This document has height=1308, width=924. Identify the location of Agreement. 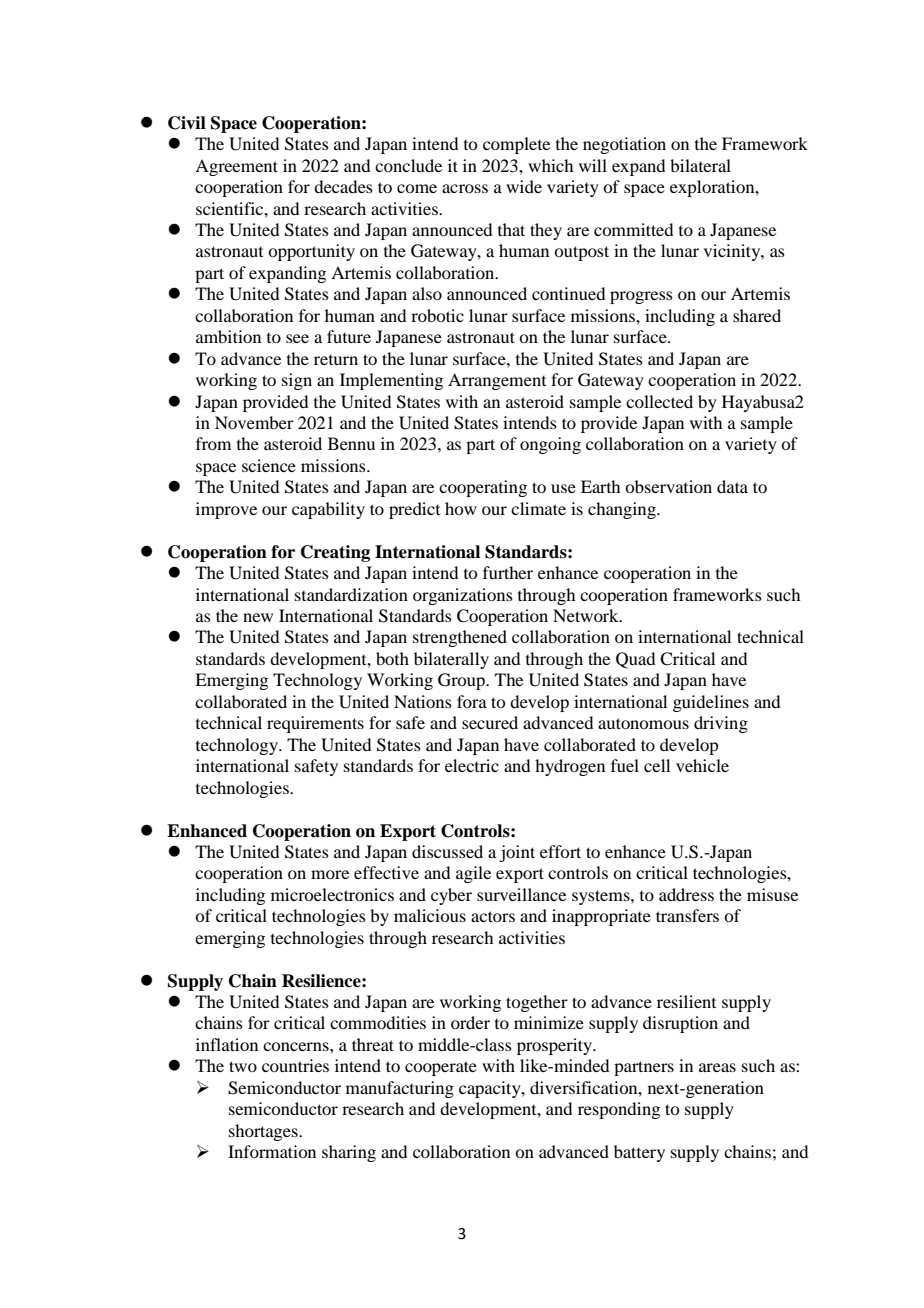
(236, 167).
